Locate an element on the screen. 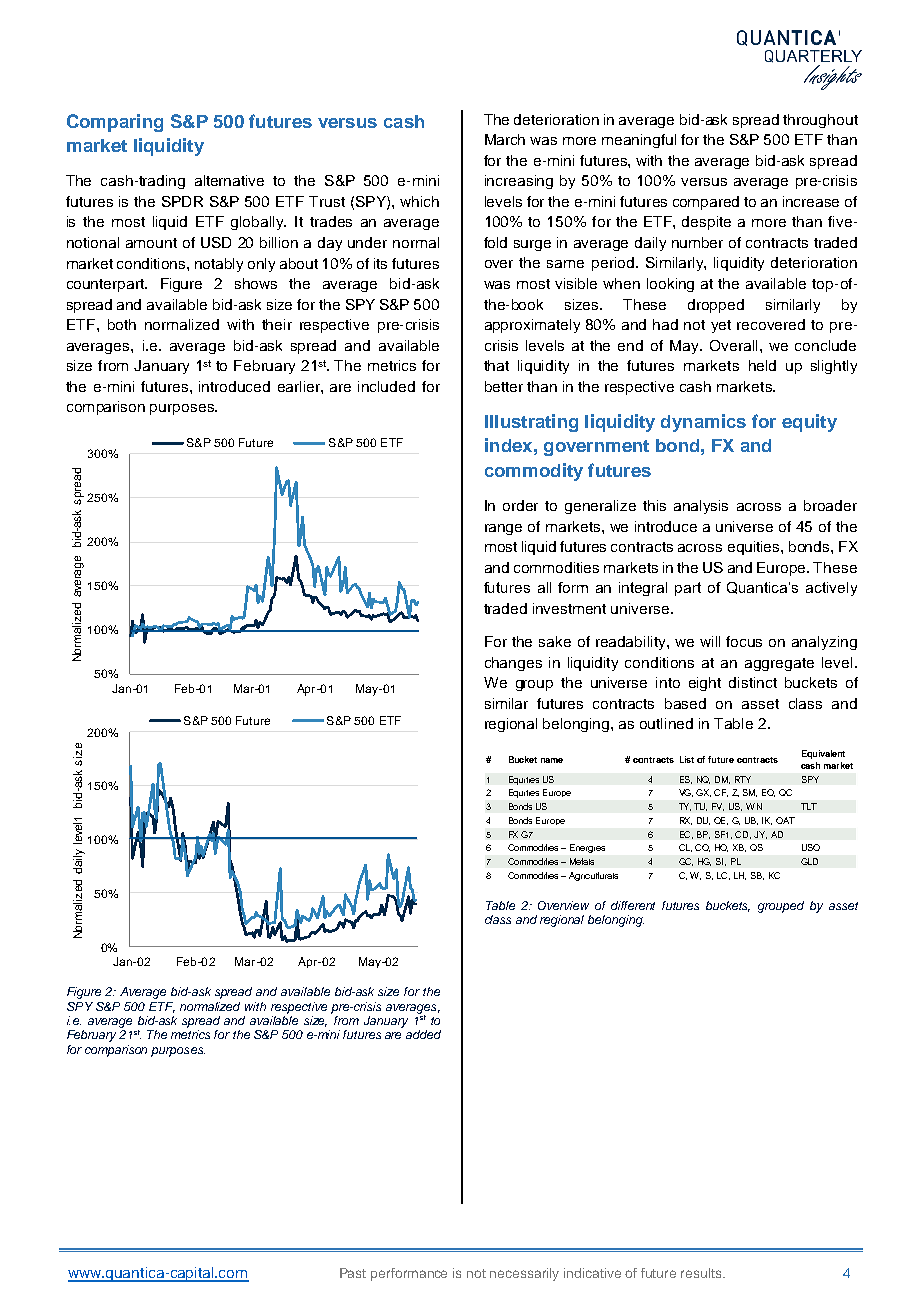  analysis is located at coordinates (701, 507).
